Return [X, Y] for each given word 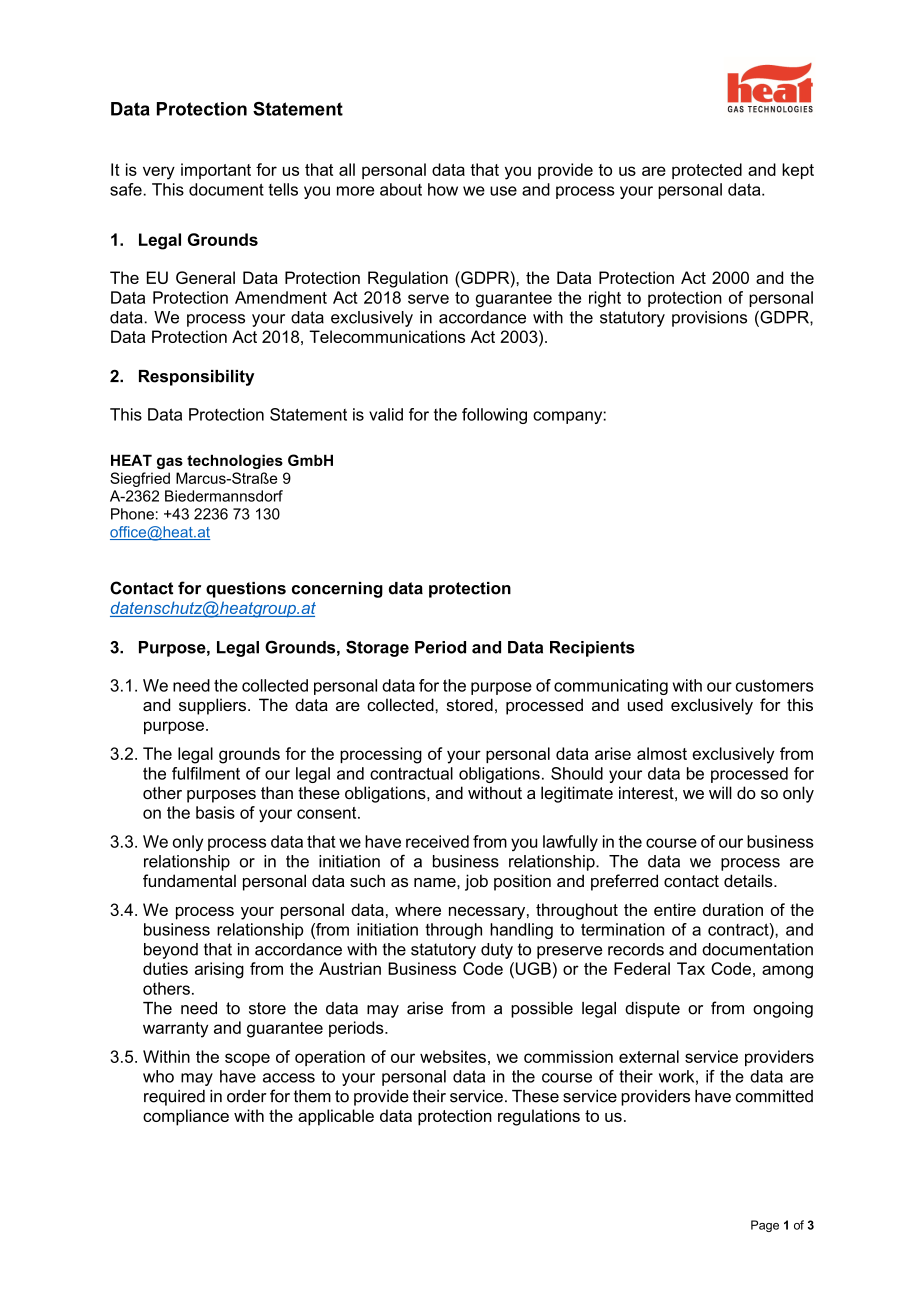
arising [219, 970]
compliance [186, 1117]
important [216, 171]
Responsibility [196, 378]
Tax [691, 968]
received [437, 841]
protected [707, 171]
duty [497, 951]
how [443, 189]
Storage [377, 648]
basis [215, 812]
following [494, 416]
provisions [709, 319]
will [720, 792]
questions [246, 590]
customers [775, 686]
